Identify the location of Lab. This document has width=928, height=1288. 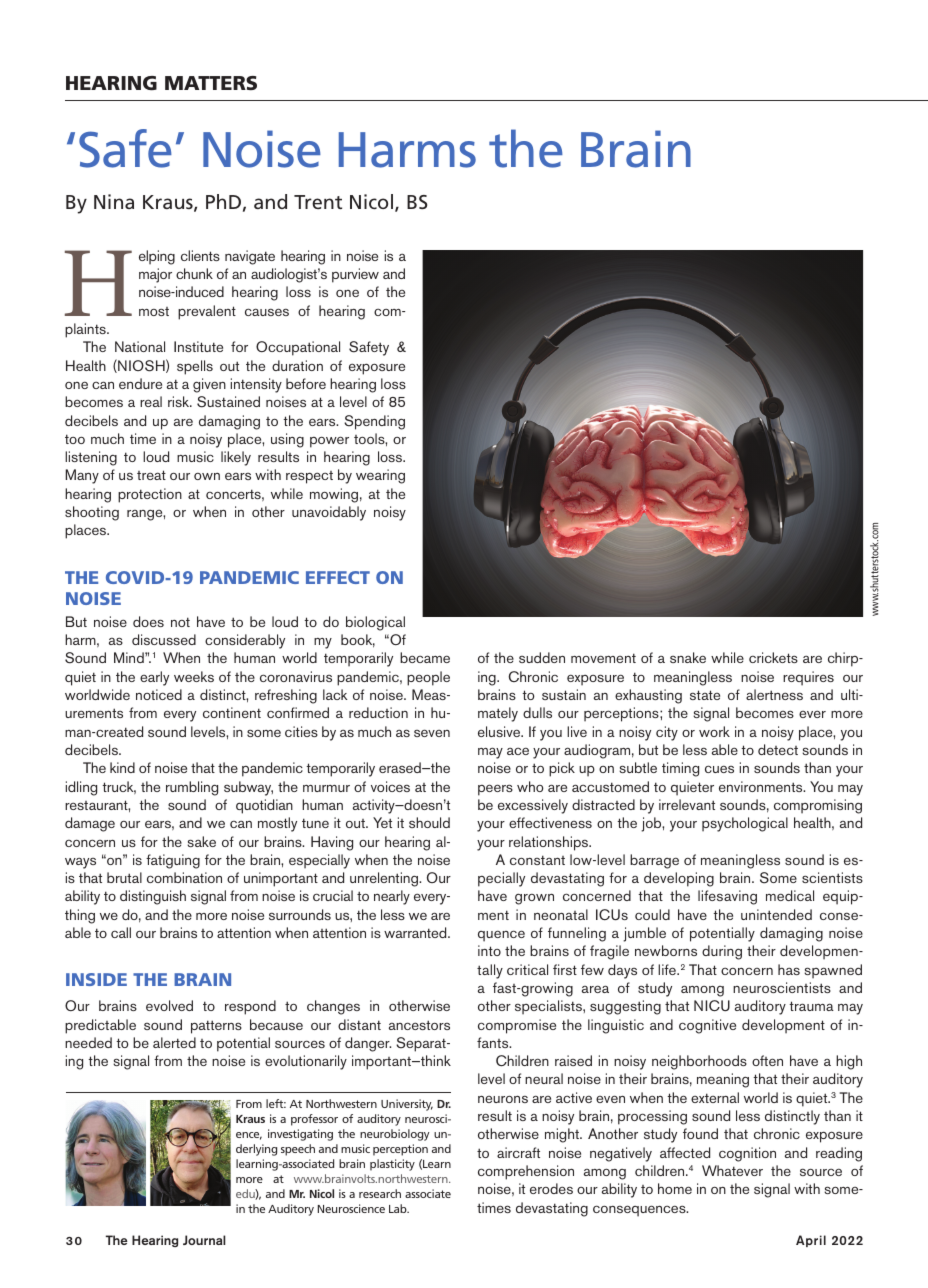
(399, 1208).
